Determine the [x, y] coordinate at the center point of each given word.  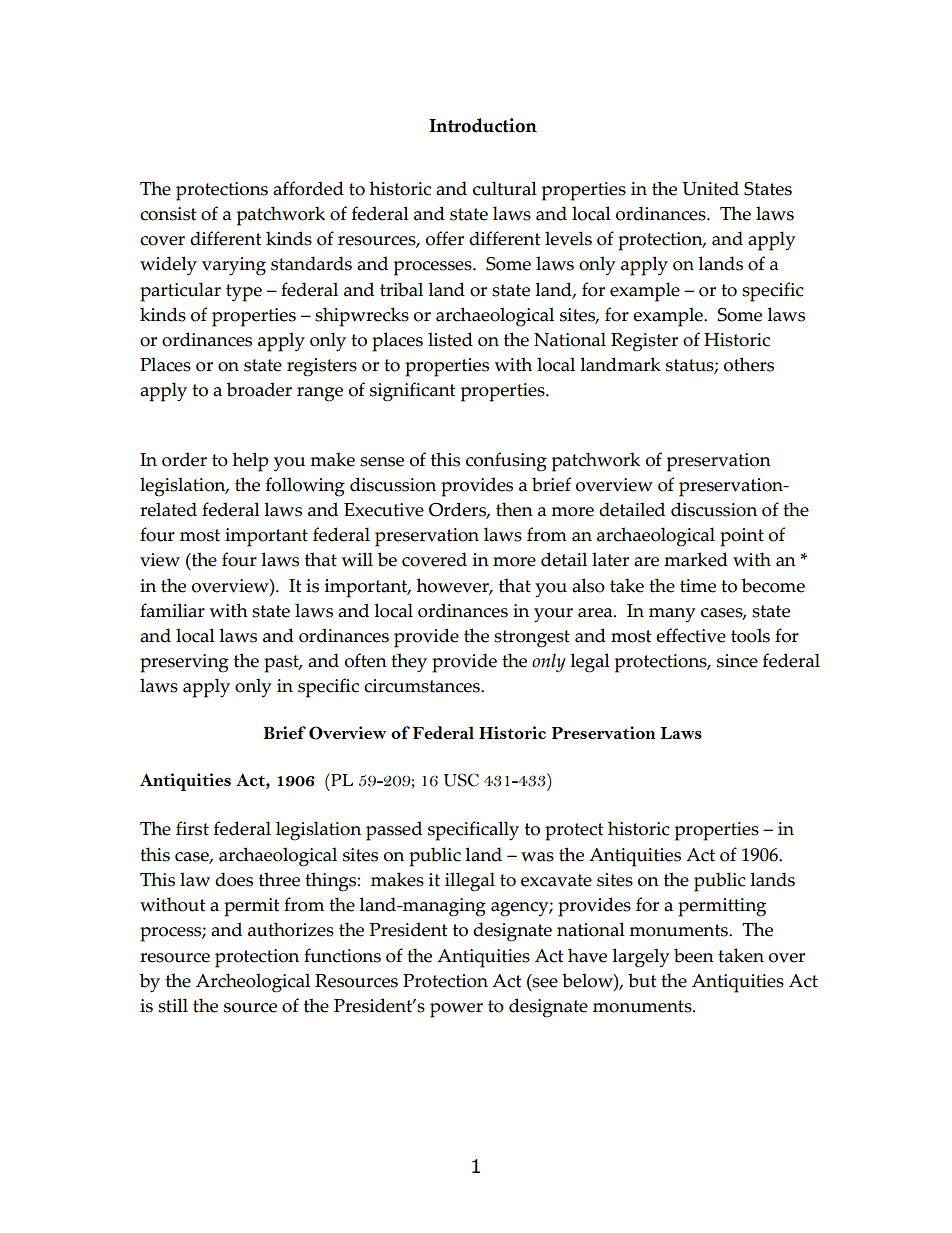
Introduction [483, 125]
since [737, 661]
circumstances [423, 686]
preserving [184, 663]
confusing [506, 462]
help [251, 462]
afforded [308, 188]
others [749, 364]
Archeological [253, 983]
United [710, 188]
